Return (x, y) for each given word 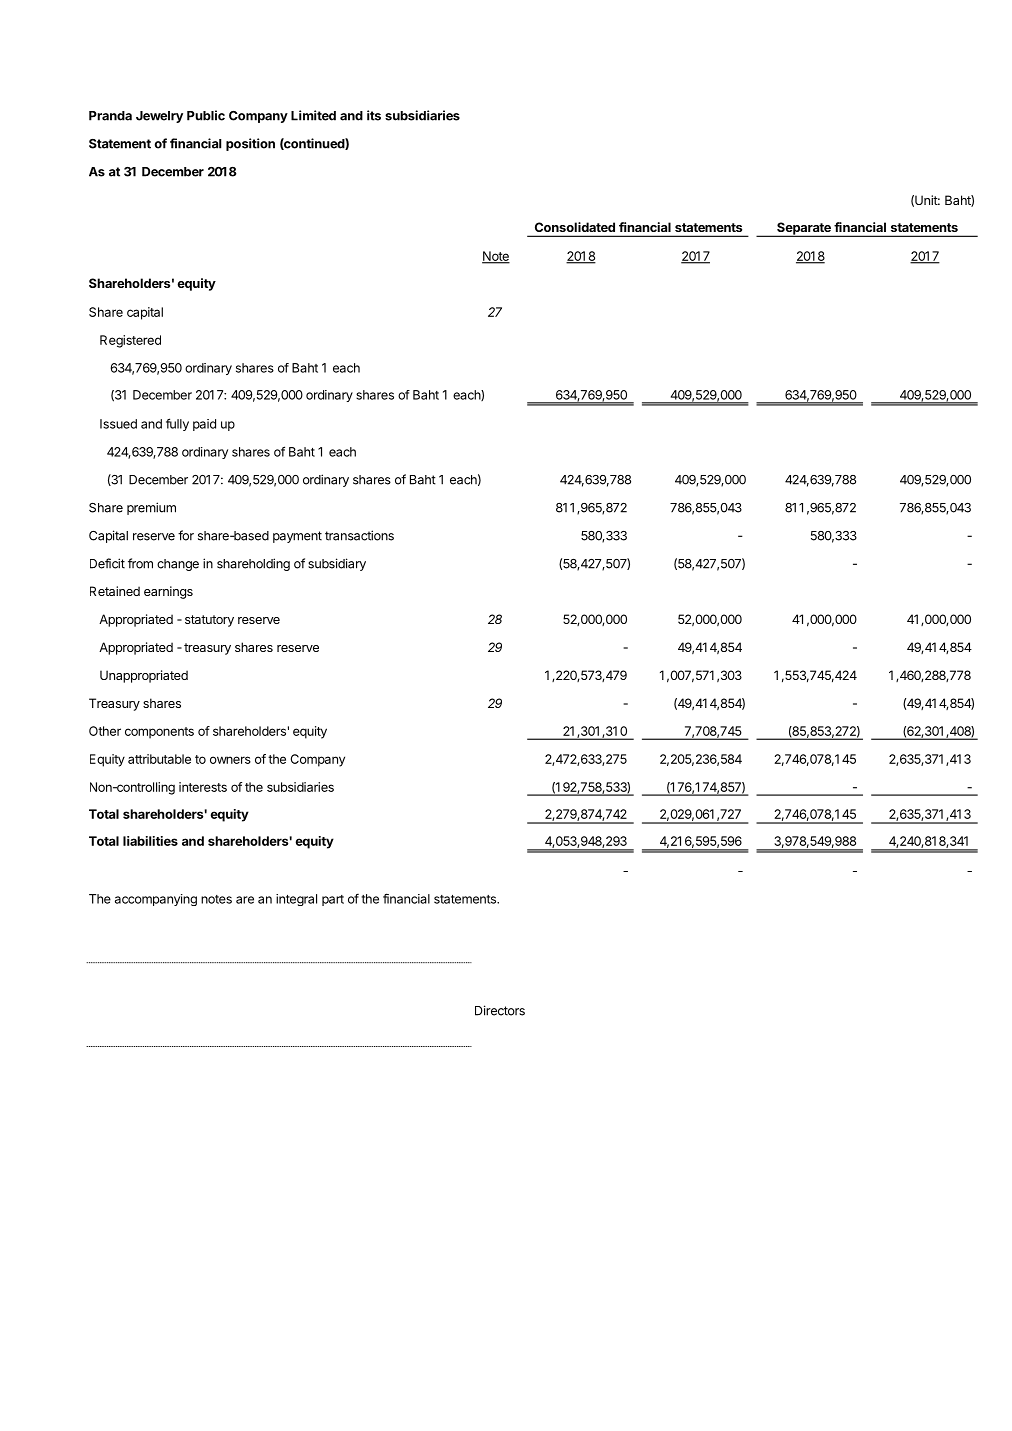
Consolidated (575, 227)
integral (296, 900)
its (374, 115)
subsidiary (337, 564)
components (159, 733)
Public (206, 115)
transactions (359, 535)
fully (177, 424)
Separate (804, 229)
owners (230, 760)
